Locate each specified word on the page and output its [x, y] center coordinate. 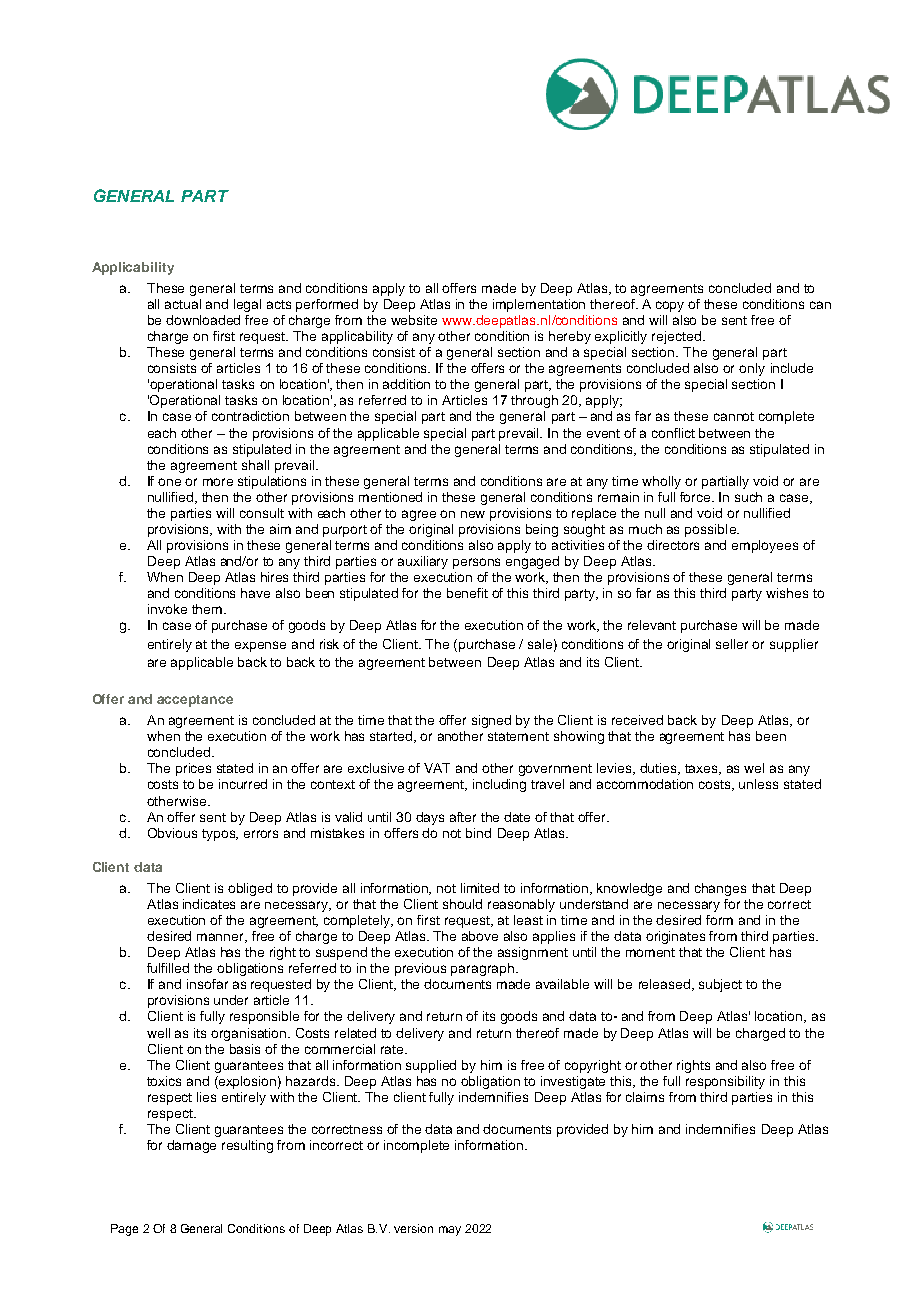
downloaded [203, 320]
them [207, 609]
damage [191, 1146]
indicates [209, 904]
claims [645, 1097]
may [450, 1231]
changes [720, 889]
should [462, 904]
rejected [676, 337]
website [414, 320]
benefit [467, 593]
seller [732, 644]
